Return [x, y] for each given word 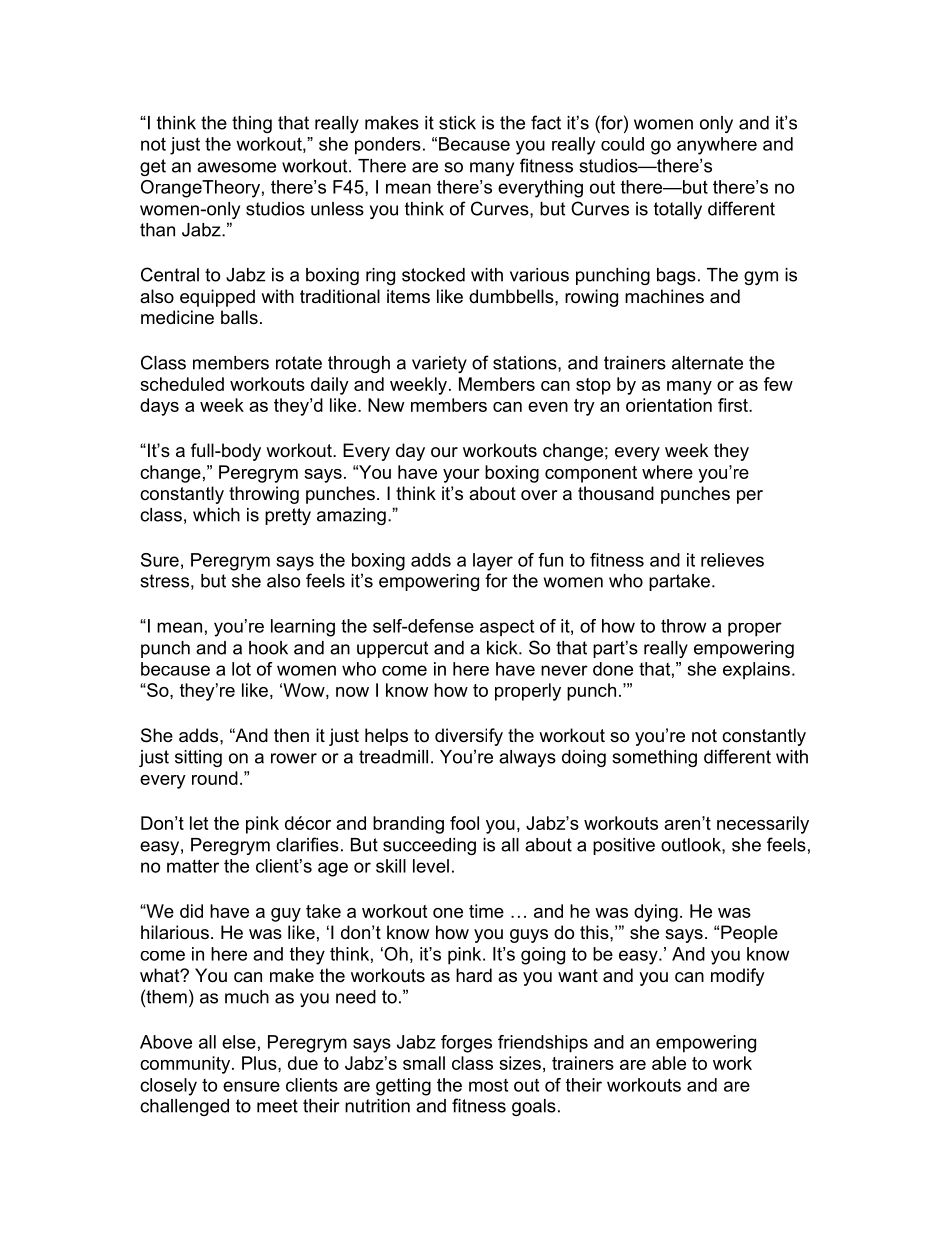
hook [268, 648]
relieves [732, 560]
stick [457, 123]
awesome [236, 167]
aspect [507, 628]
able [669, 1063]
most [488, 1085]
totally [678, 210]
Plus [260, 1063]
